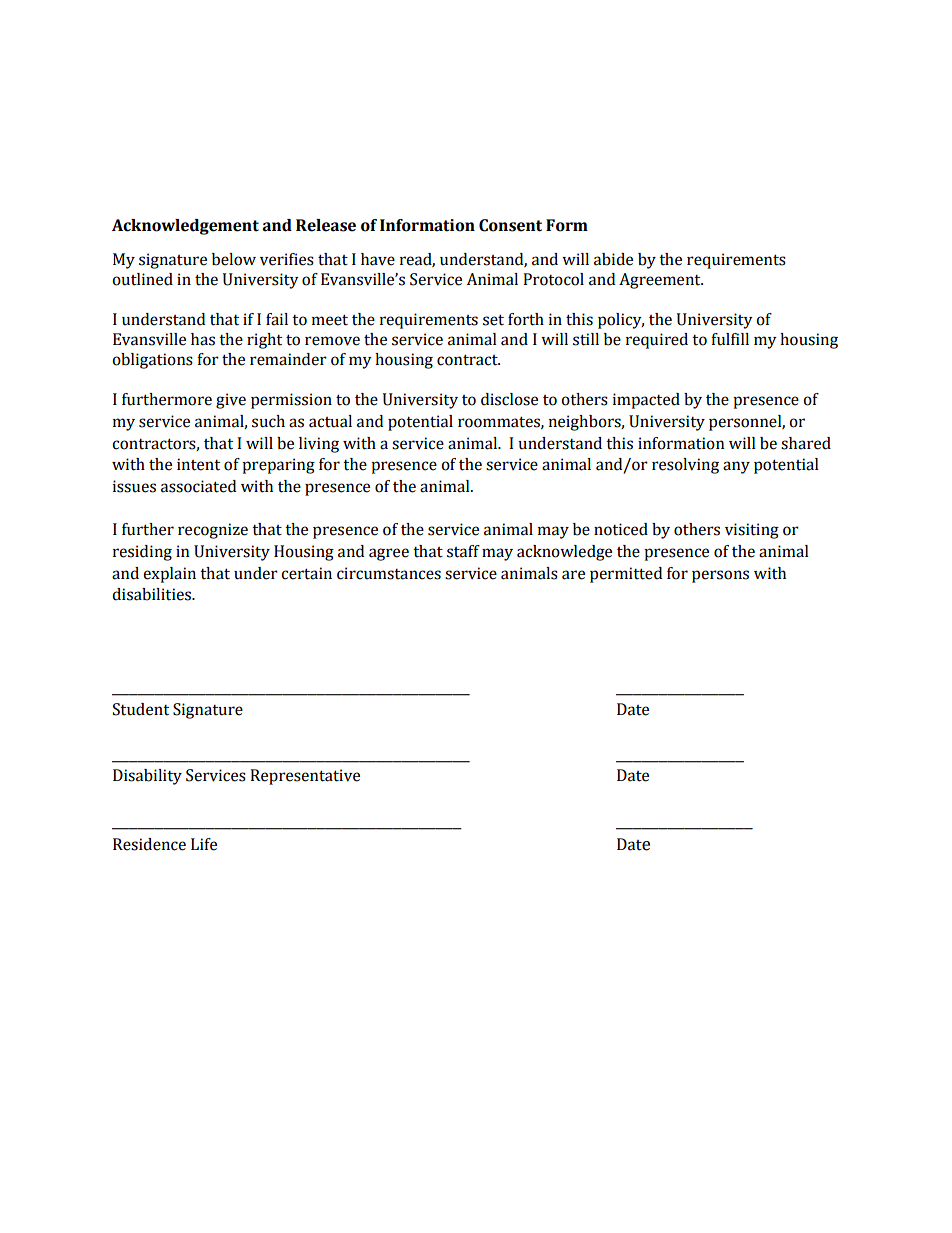 The width and height of the screenshot is (952, 1233). What do you see at coordinates (626, 575) in the screenshot?
I see `permitted` at bounding box center [626, 575].
